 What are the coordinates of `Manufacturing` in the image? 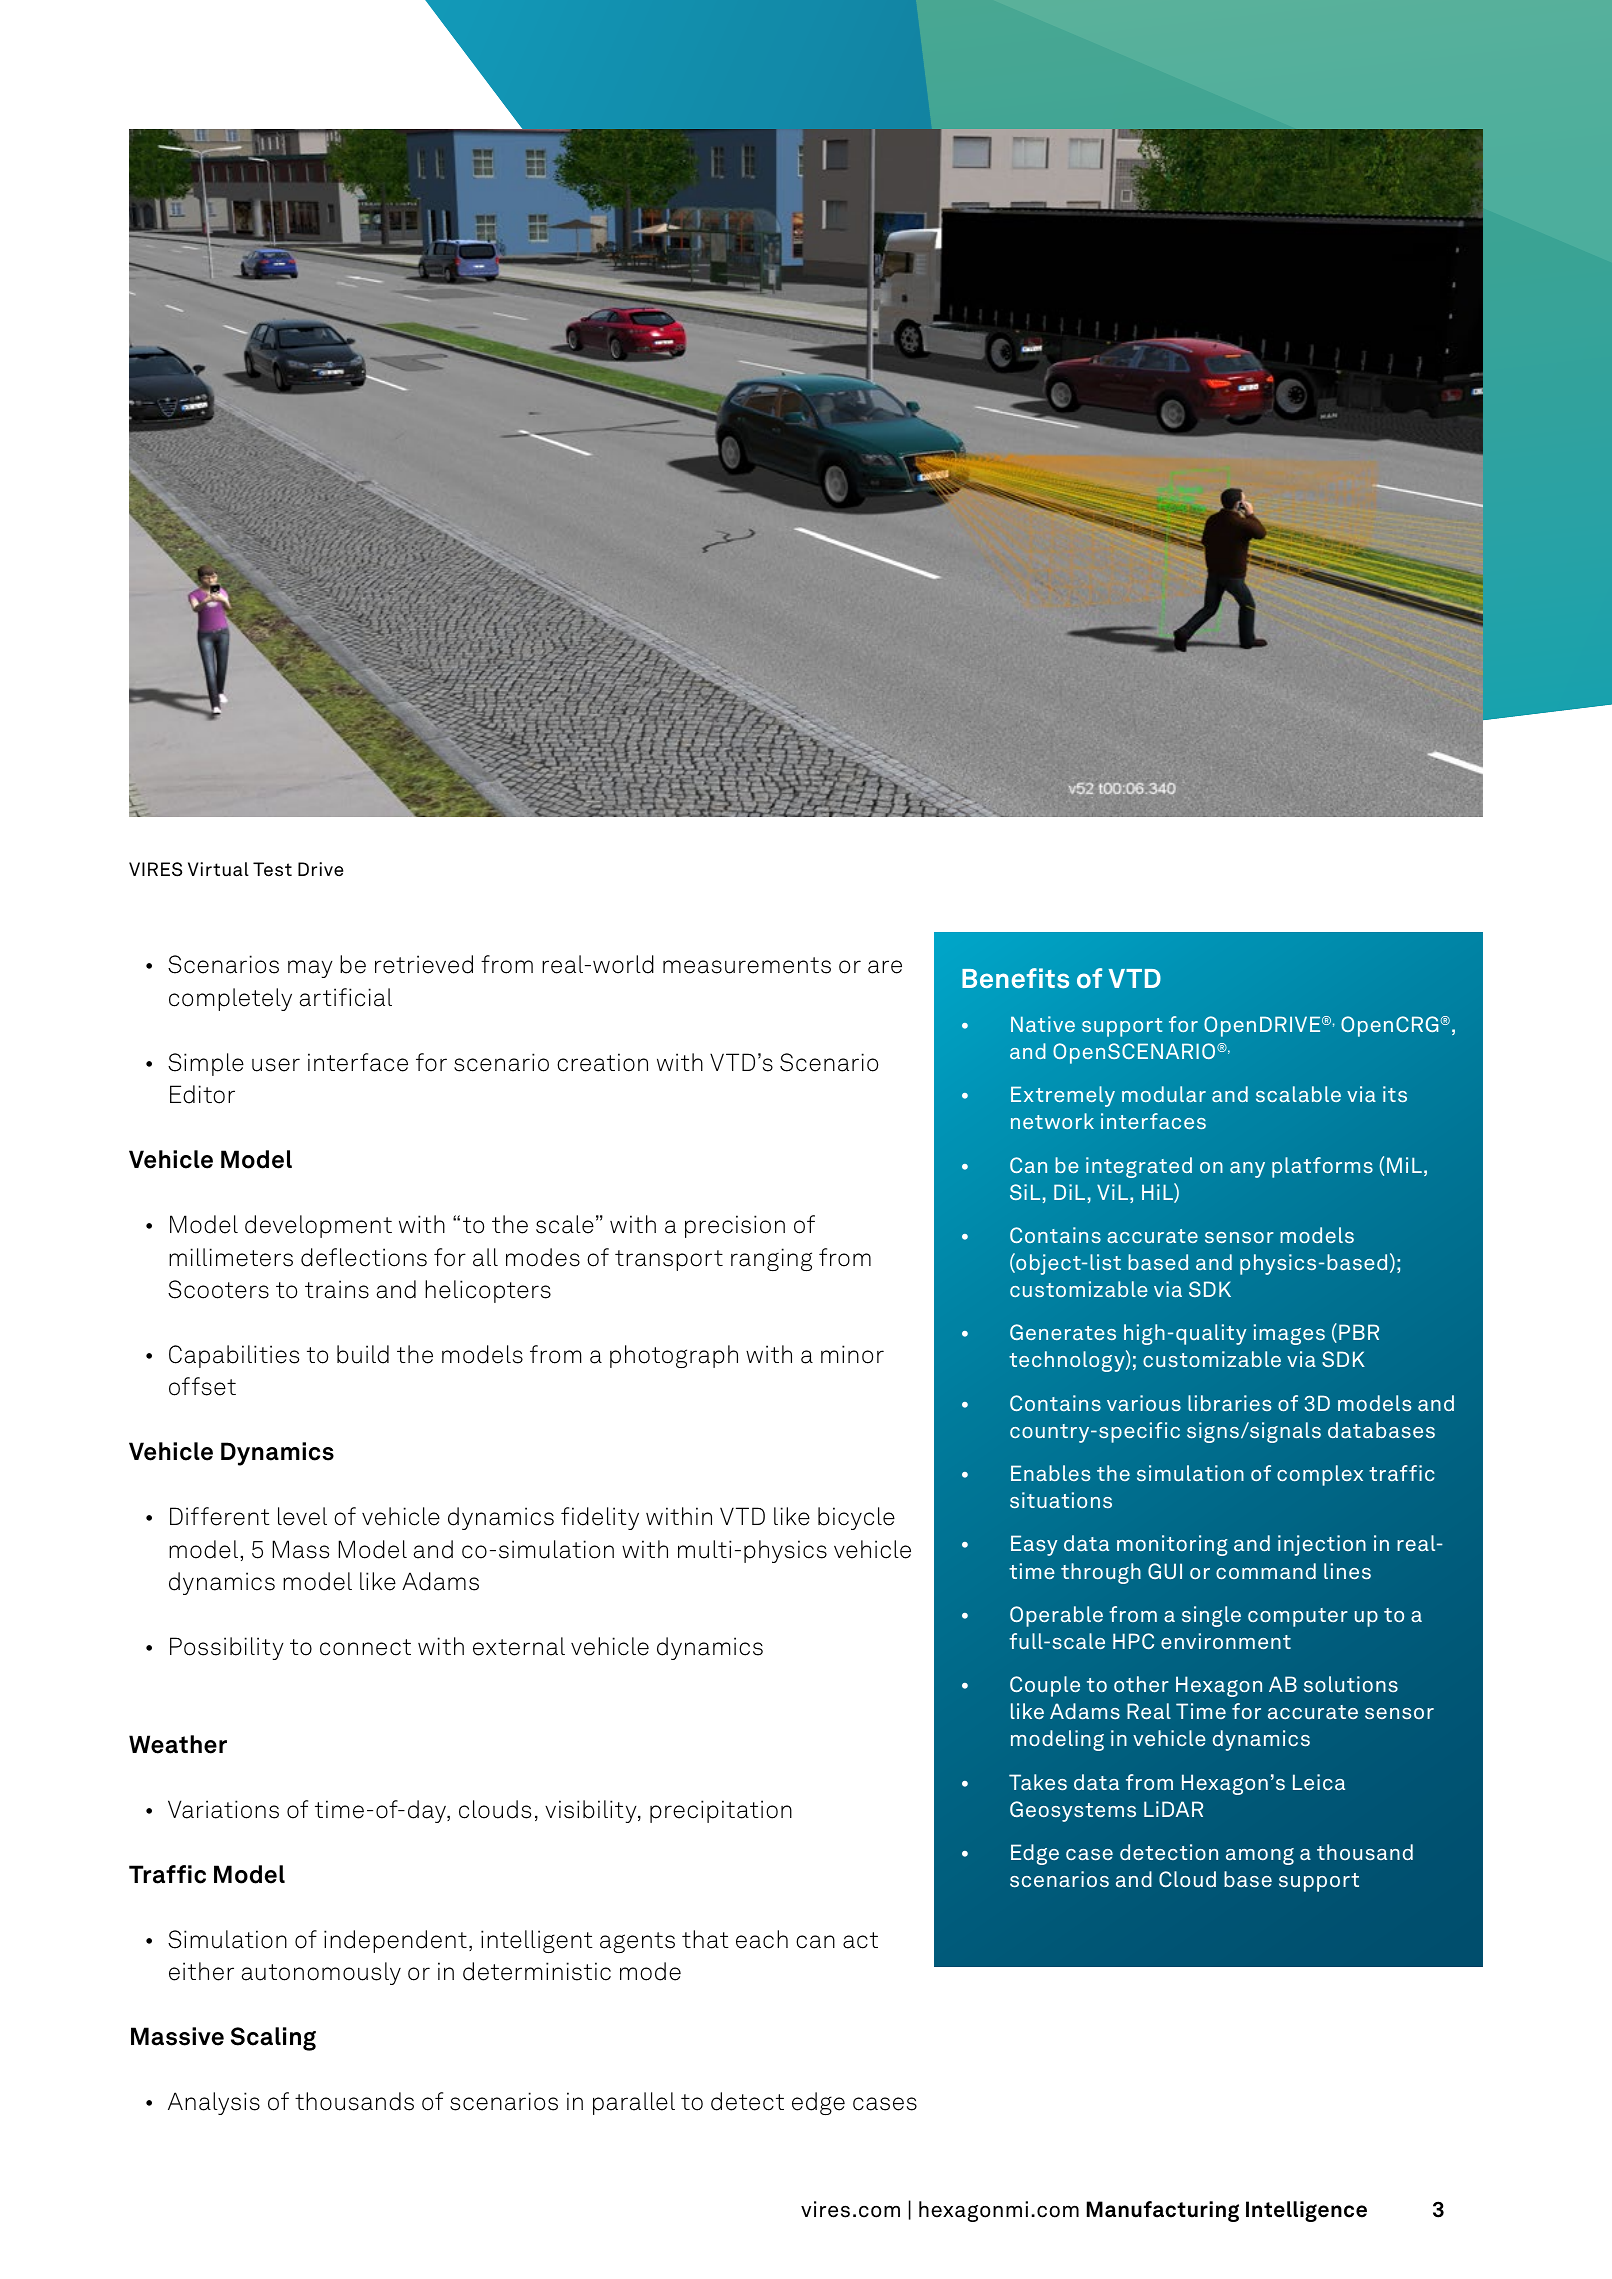 It's located at (1163, 2211).
